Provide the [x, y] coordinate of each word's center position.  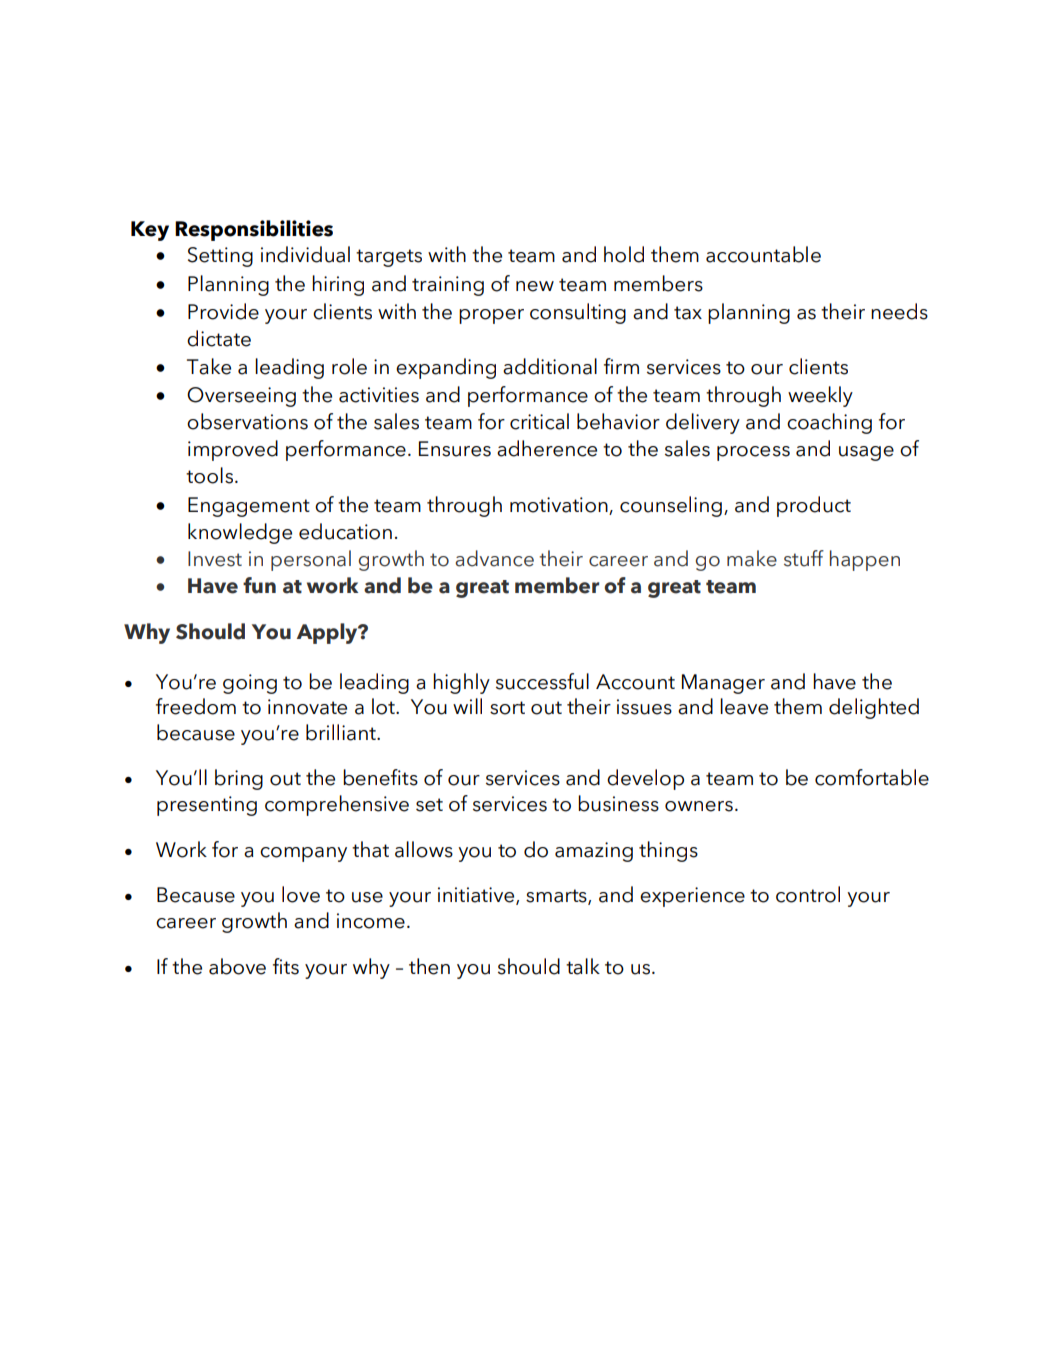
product [814, 506]
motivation [559, 505]
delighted [874, 708]
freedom [196, 706]
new [535, 286]
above [237, 966]
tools [209, 475]
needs [899, 311]
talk [583, 966]
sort [507, 708]
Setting [220, 257]
